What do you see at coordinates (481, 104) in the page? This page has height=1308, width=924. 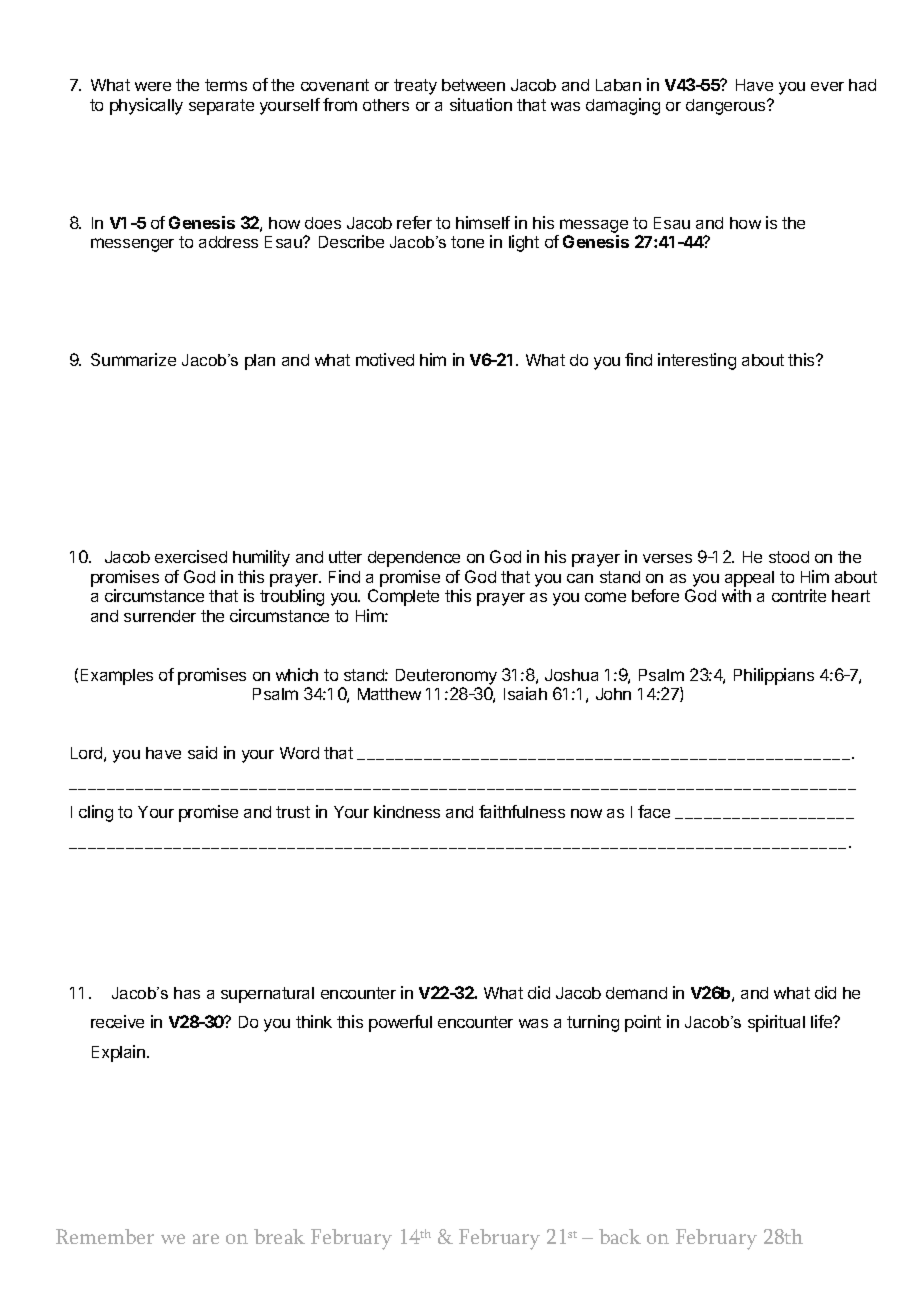 I see `situation` at bounding box center [481, 104].
